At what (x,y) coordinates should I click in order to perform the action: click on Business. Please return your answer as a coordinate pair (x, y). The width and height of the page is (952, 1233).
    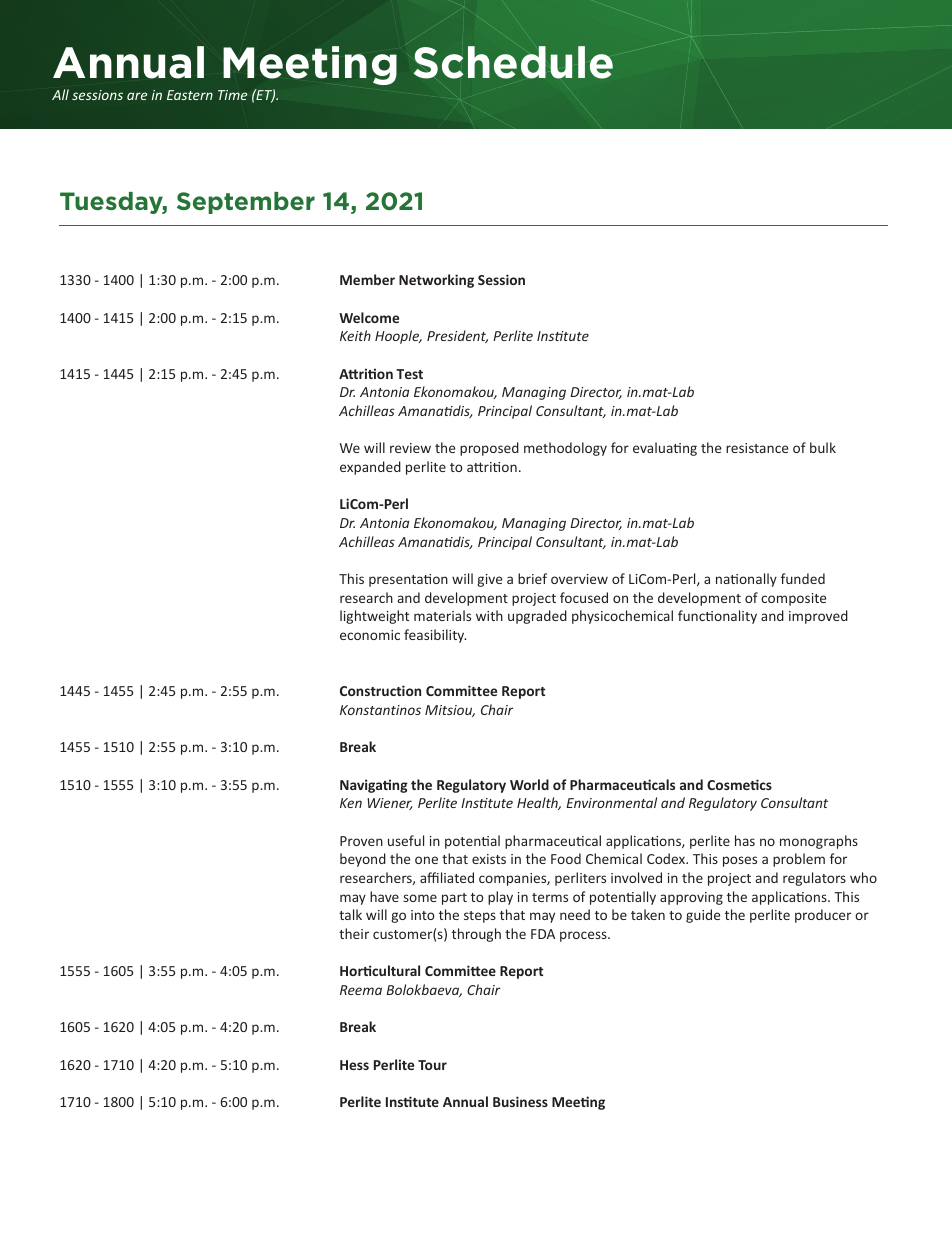
    Looking at the image, I should click on (520, 1101).
